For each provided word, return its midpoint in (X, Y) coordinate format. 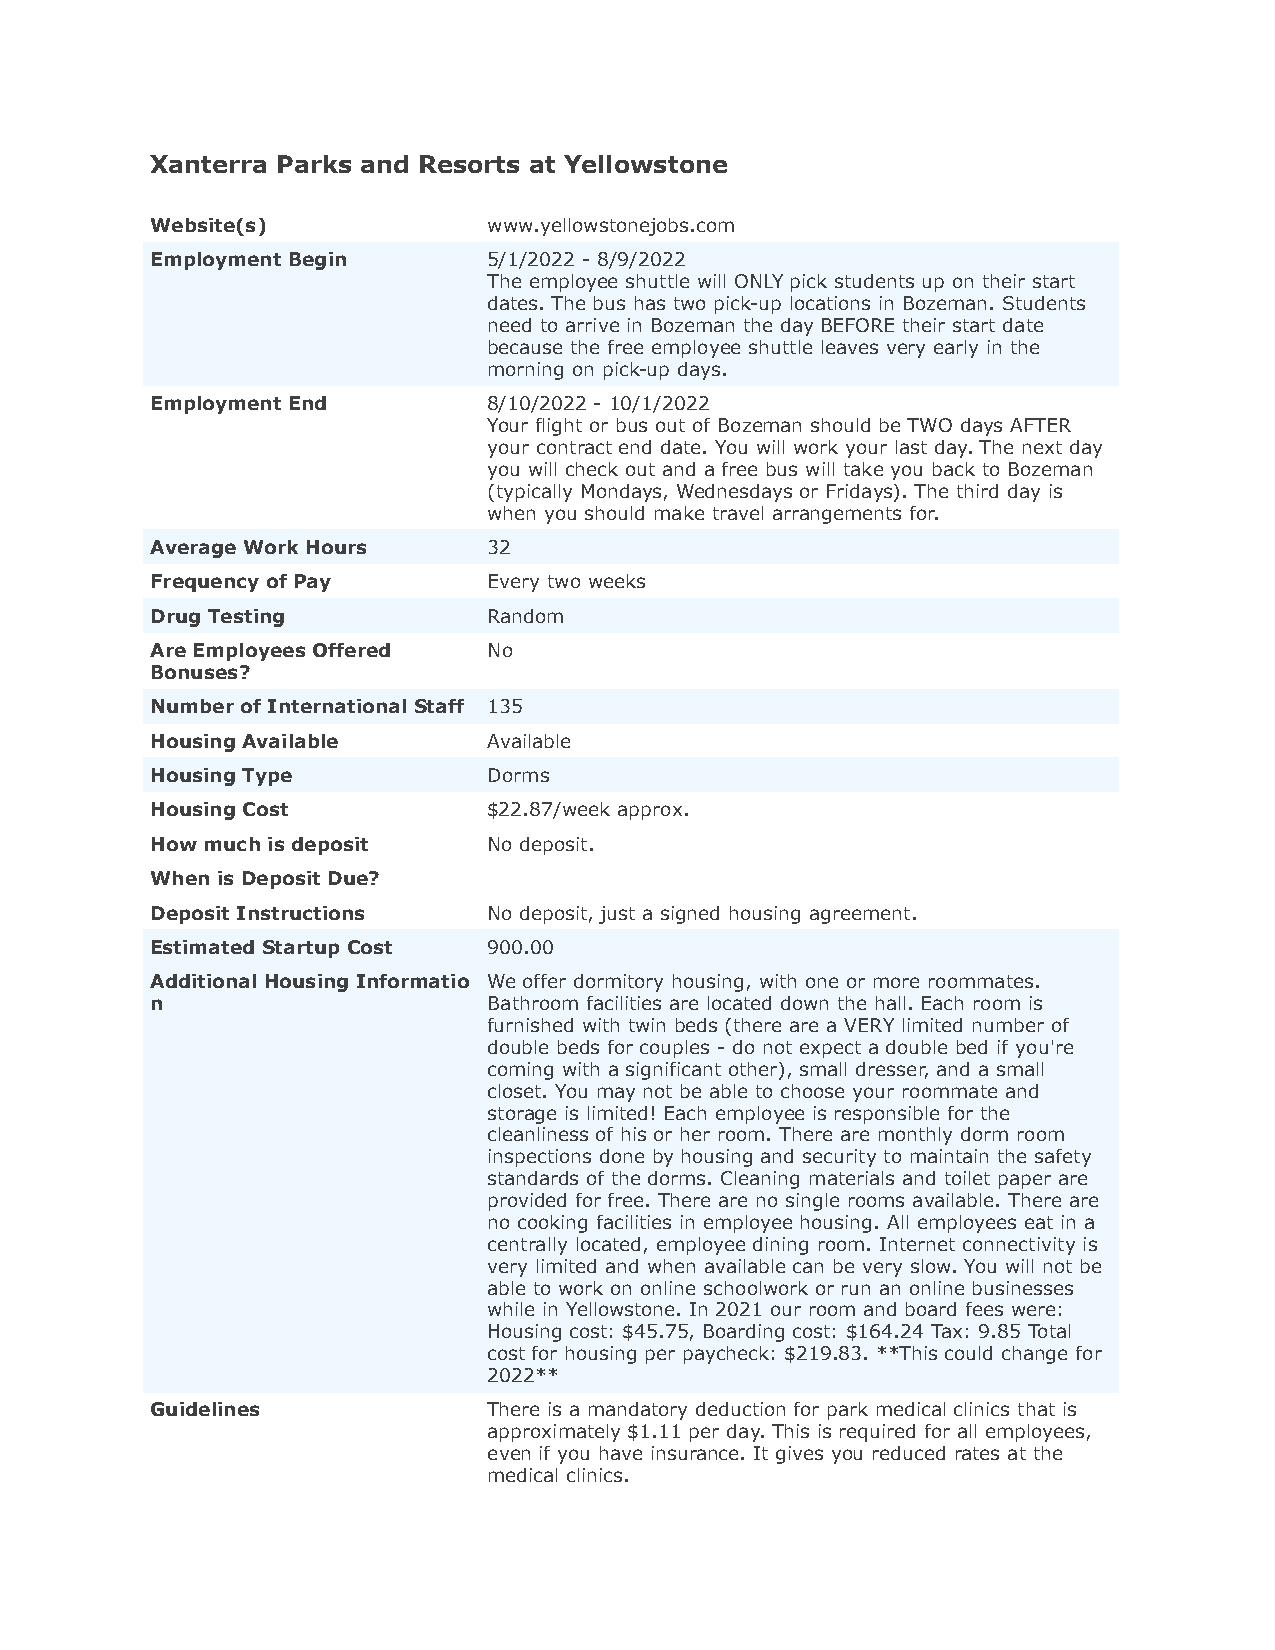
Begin (318, 261)
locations (830, 303)
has (650, 303)
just (617, 915)
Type (267, 777)
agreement (860, 915)
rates (977, 1453)
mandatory (638, 1411)
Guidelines (205, 1409)
